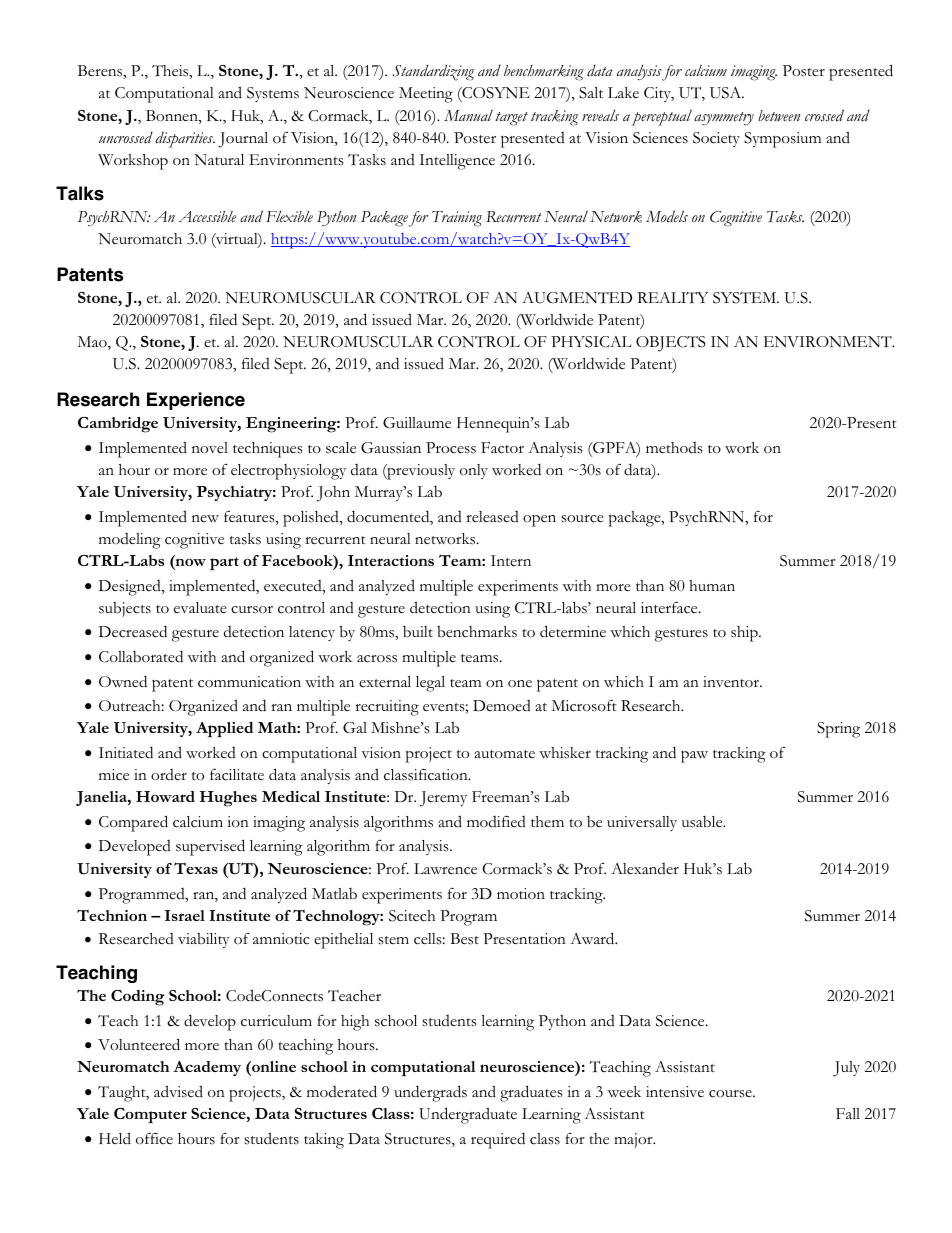 The width and height of the image is (952, 1233). What do you see at coordinates (779, 116) in the image?
I see `between` at bounding box center [779, 116].
